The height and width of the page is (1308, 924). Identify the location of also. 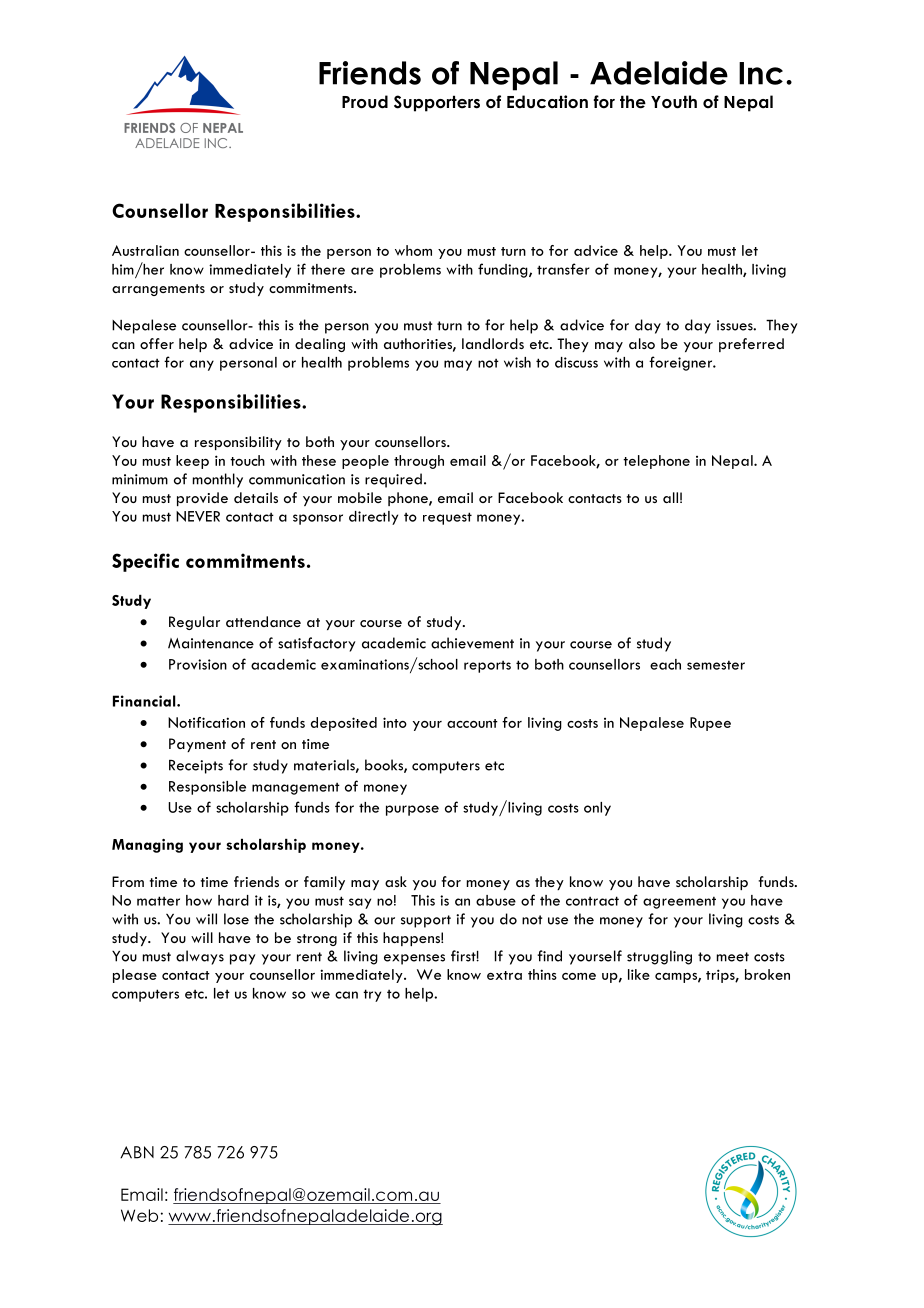
(642, 343).
